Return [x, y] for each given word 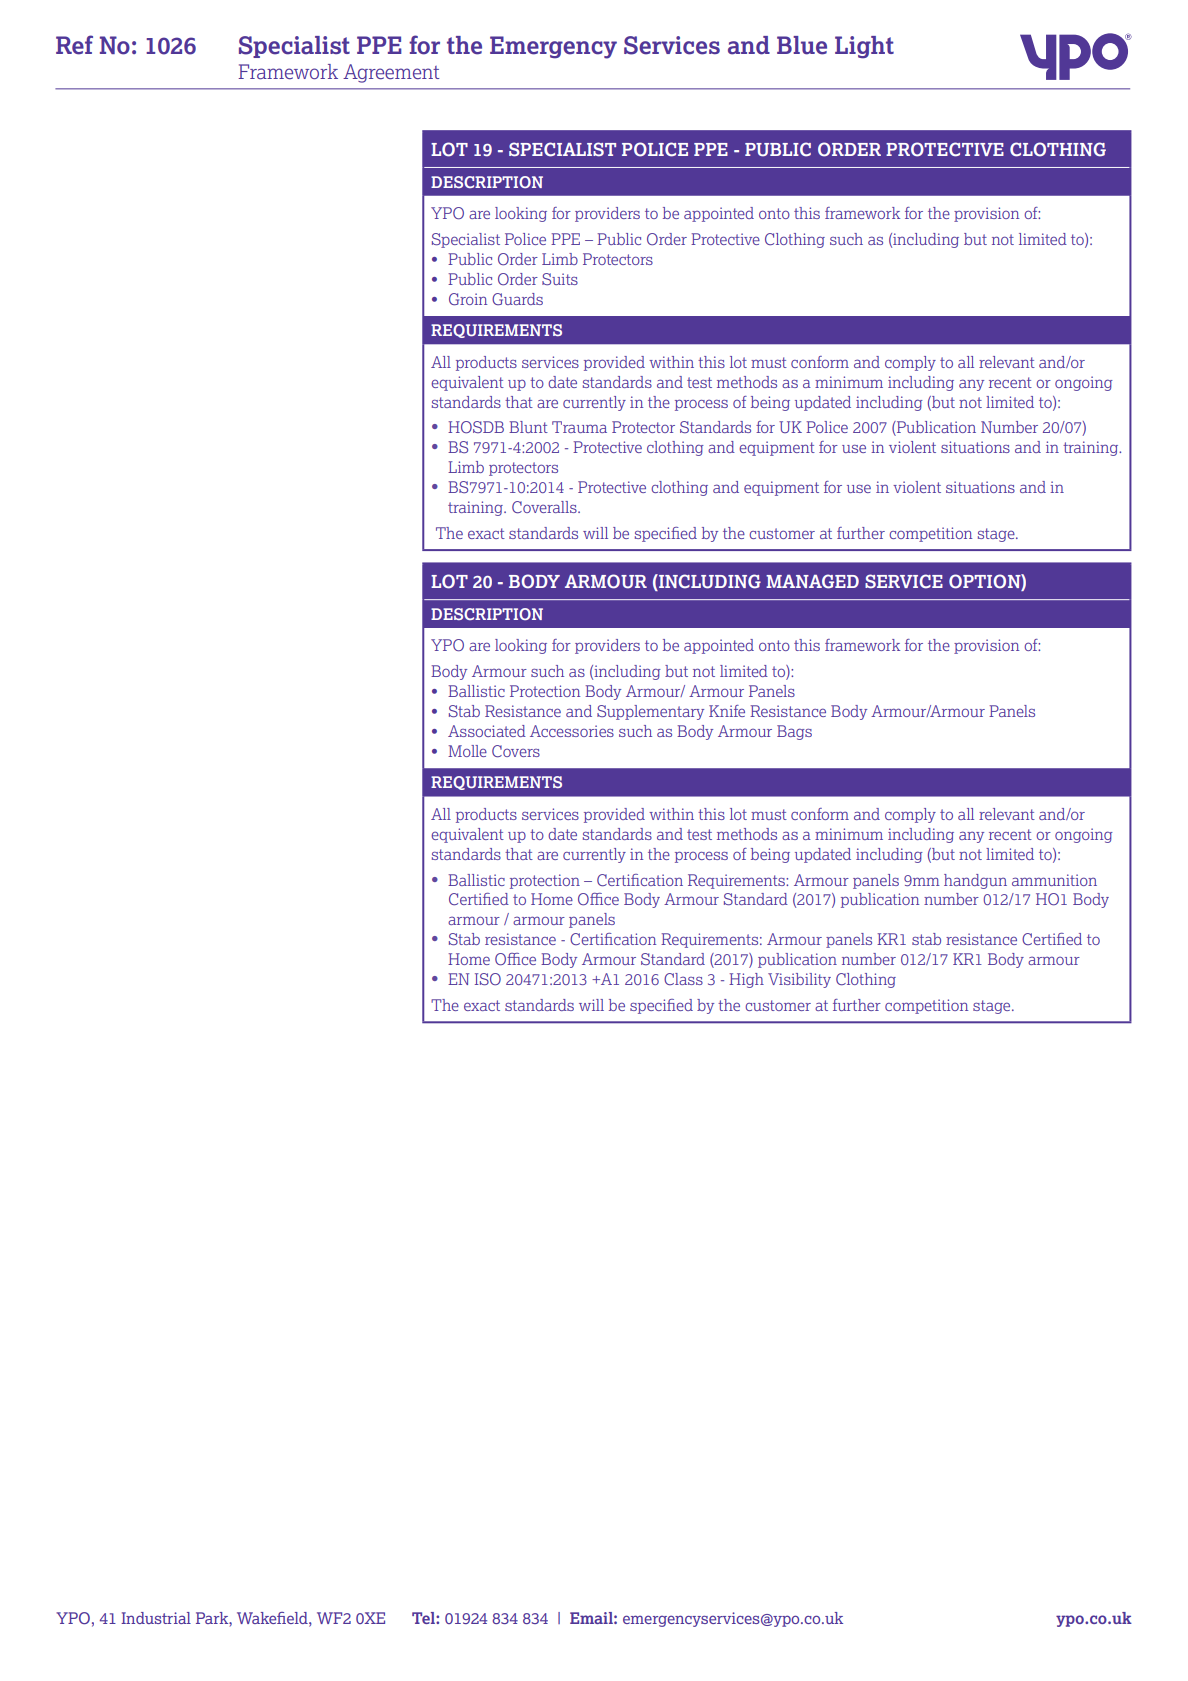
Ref [74, 45]
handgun [975, 881]
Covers [516, 751]
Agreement [391, 73]
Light [864, 47]
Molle [467, 751]
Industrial [156, 1618]
